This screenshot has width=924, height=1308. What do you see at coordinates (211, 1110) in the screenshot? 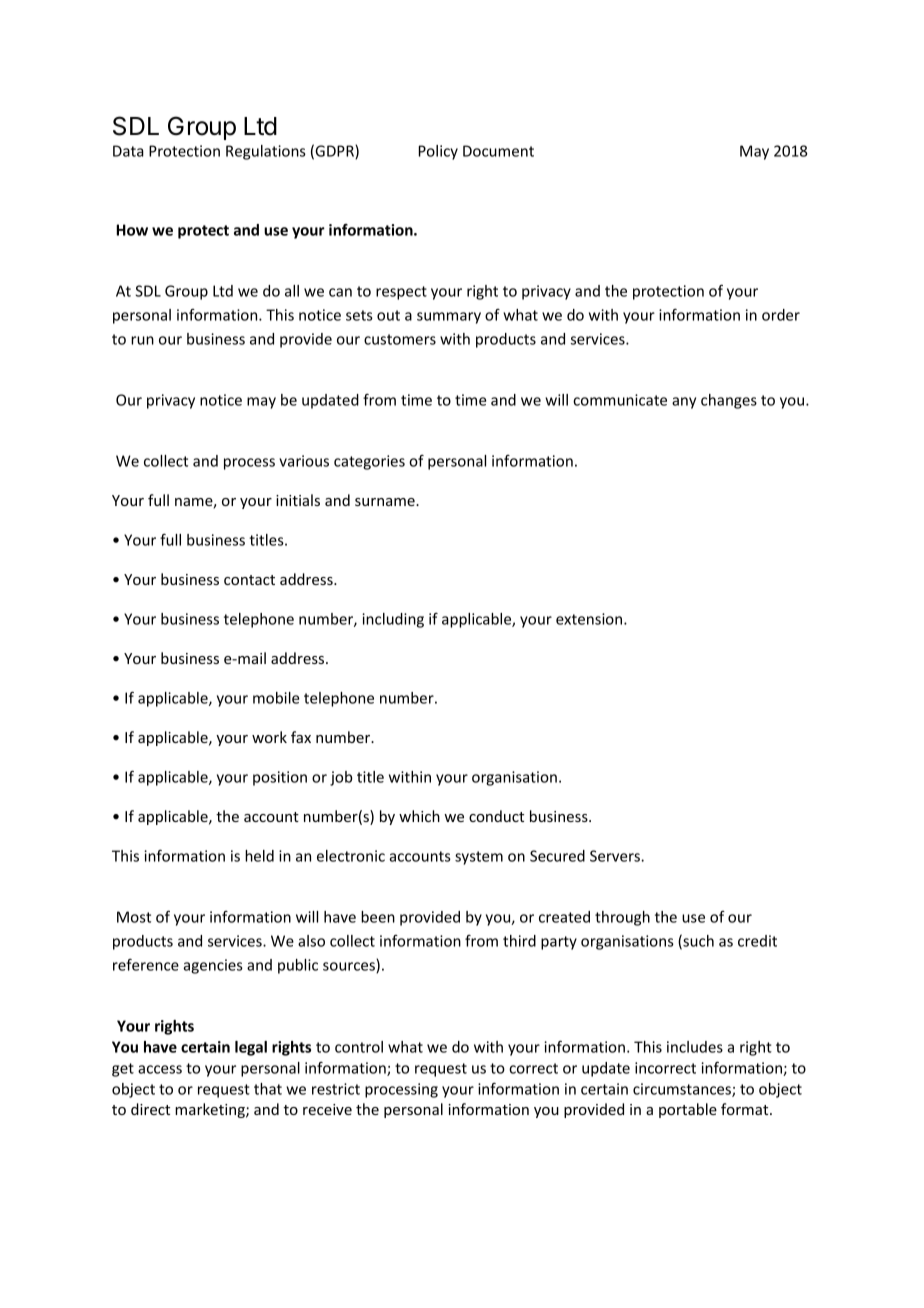
I see `marketing` at bounding box center [211, 1110].
